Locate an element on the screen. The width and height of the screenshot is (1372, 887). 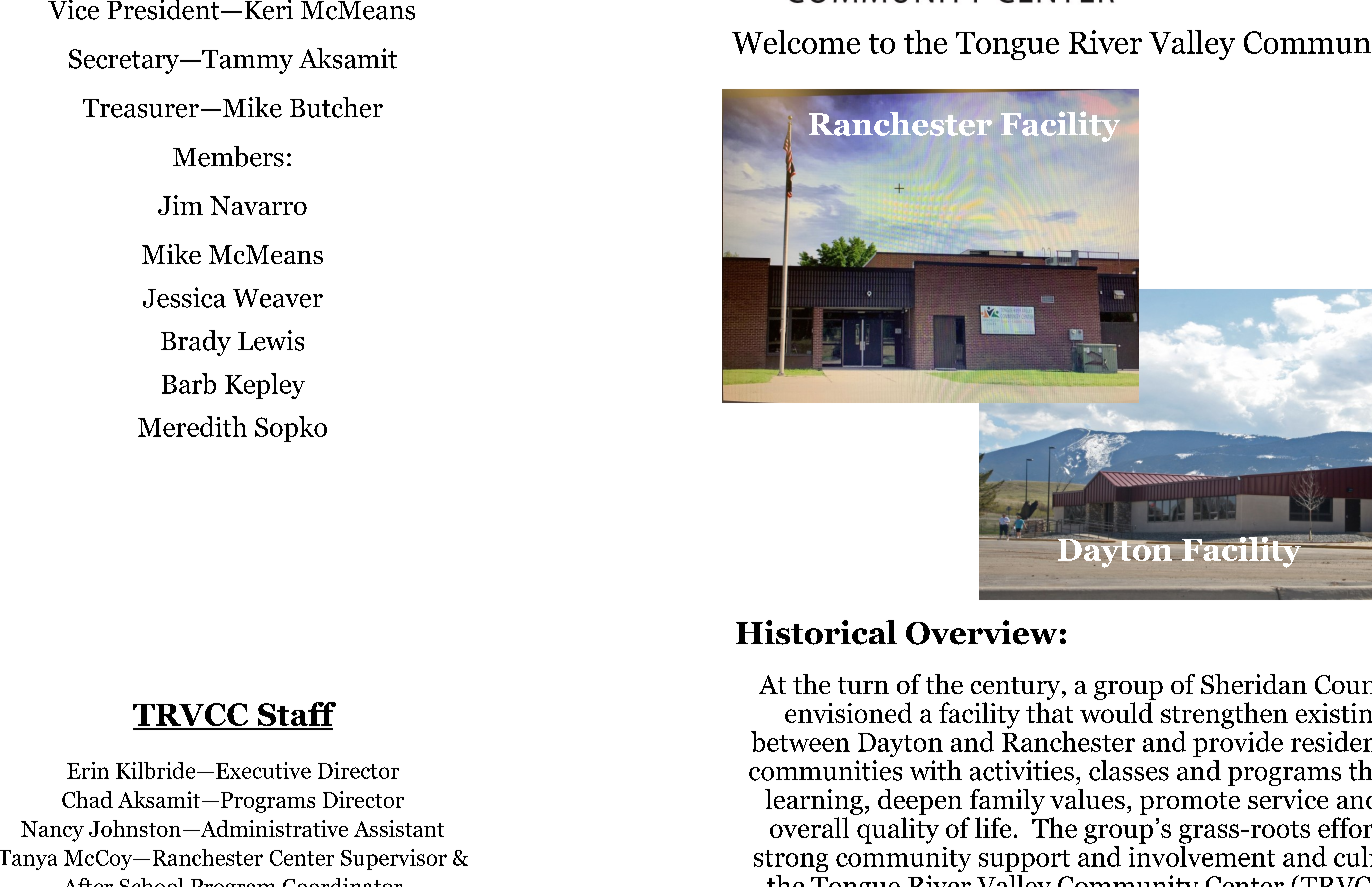
involvement is located at coordinates (1202, 855).
